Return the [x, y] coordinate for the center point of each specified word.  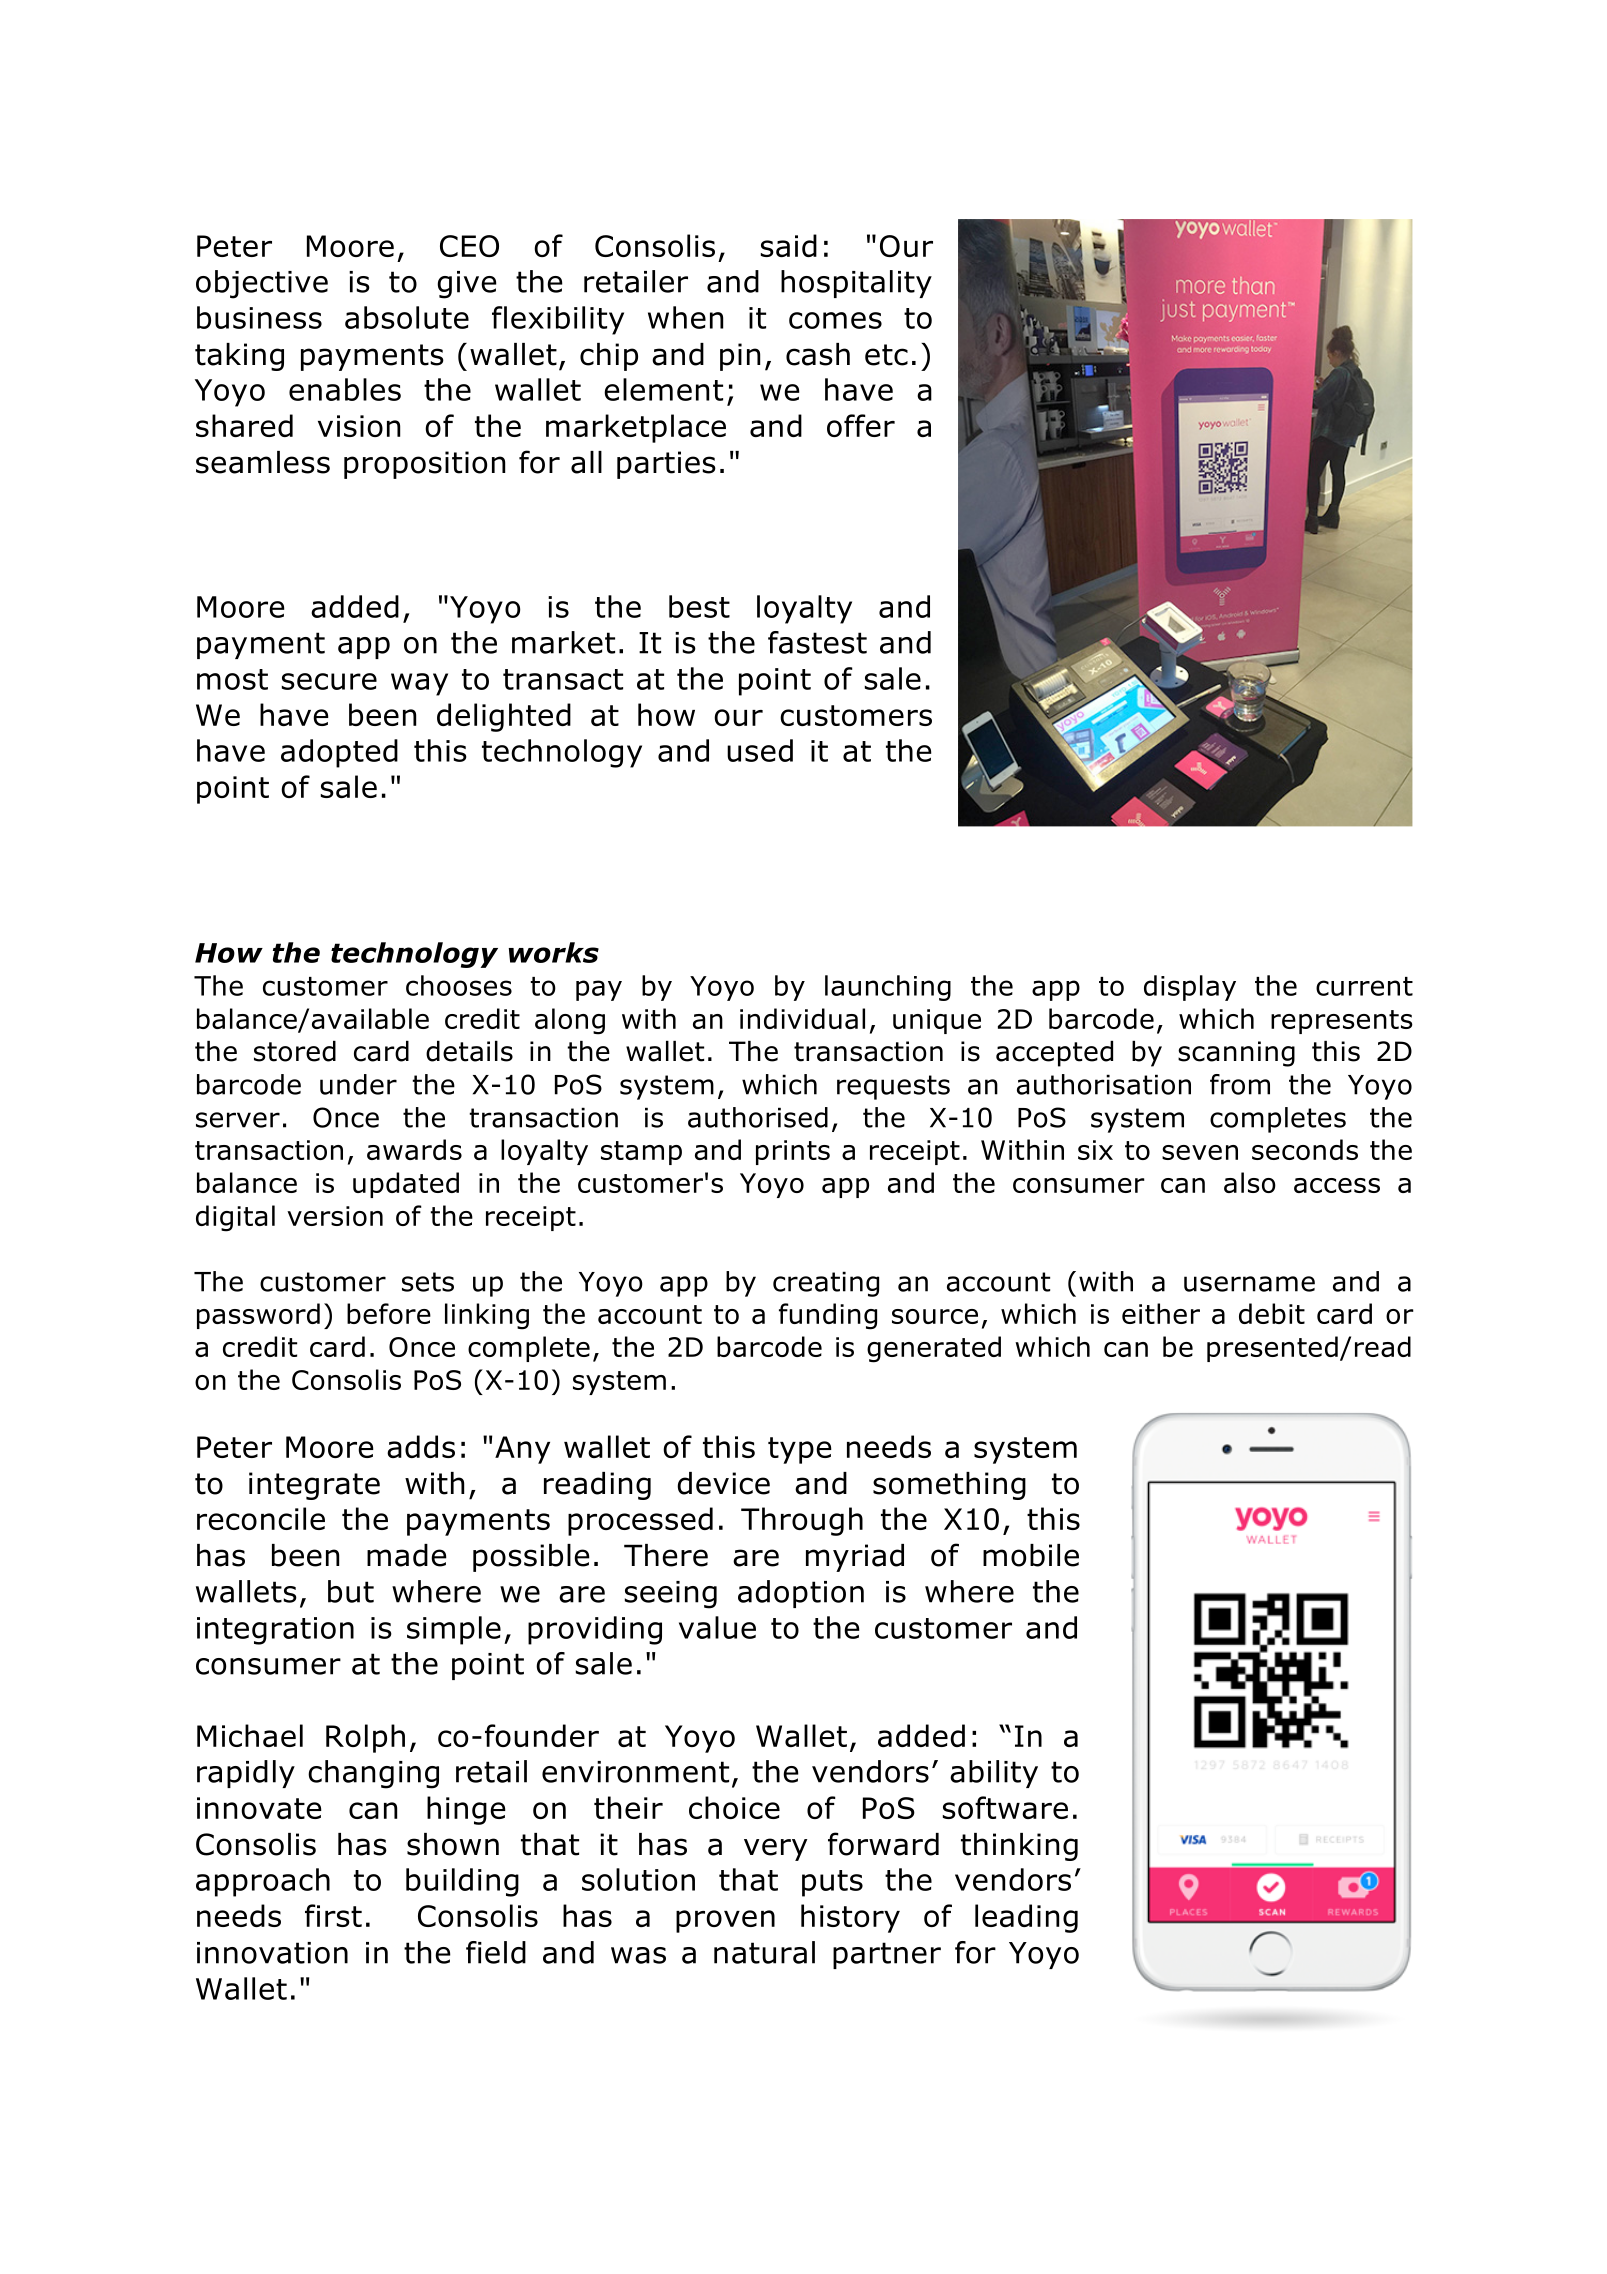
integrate [314, 1486]
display [1190, 988]
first [333, 1915]
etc [886, 355]
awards [414, 1149]
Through [802, 1521]
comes [835, 320]
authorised [758, 1117]
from [1240, 1084]
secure [329, 681]
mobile [1031, 1555]
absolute [407, 317]
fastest [817, 642]
